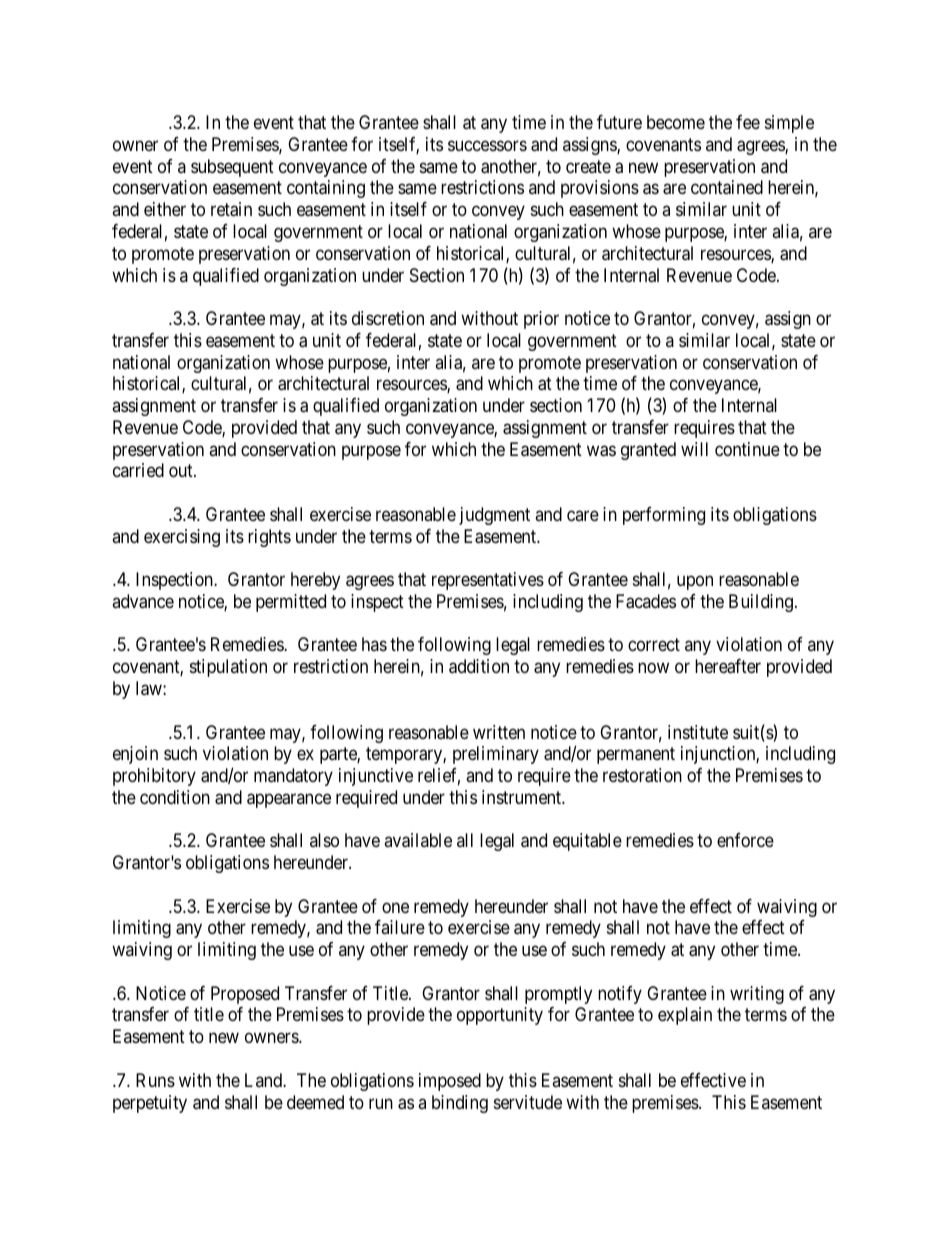  What do you see at coordinates (232, 168) in the page?
I see `subsequent` at bounding box center [232, 168].
